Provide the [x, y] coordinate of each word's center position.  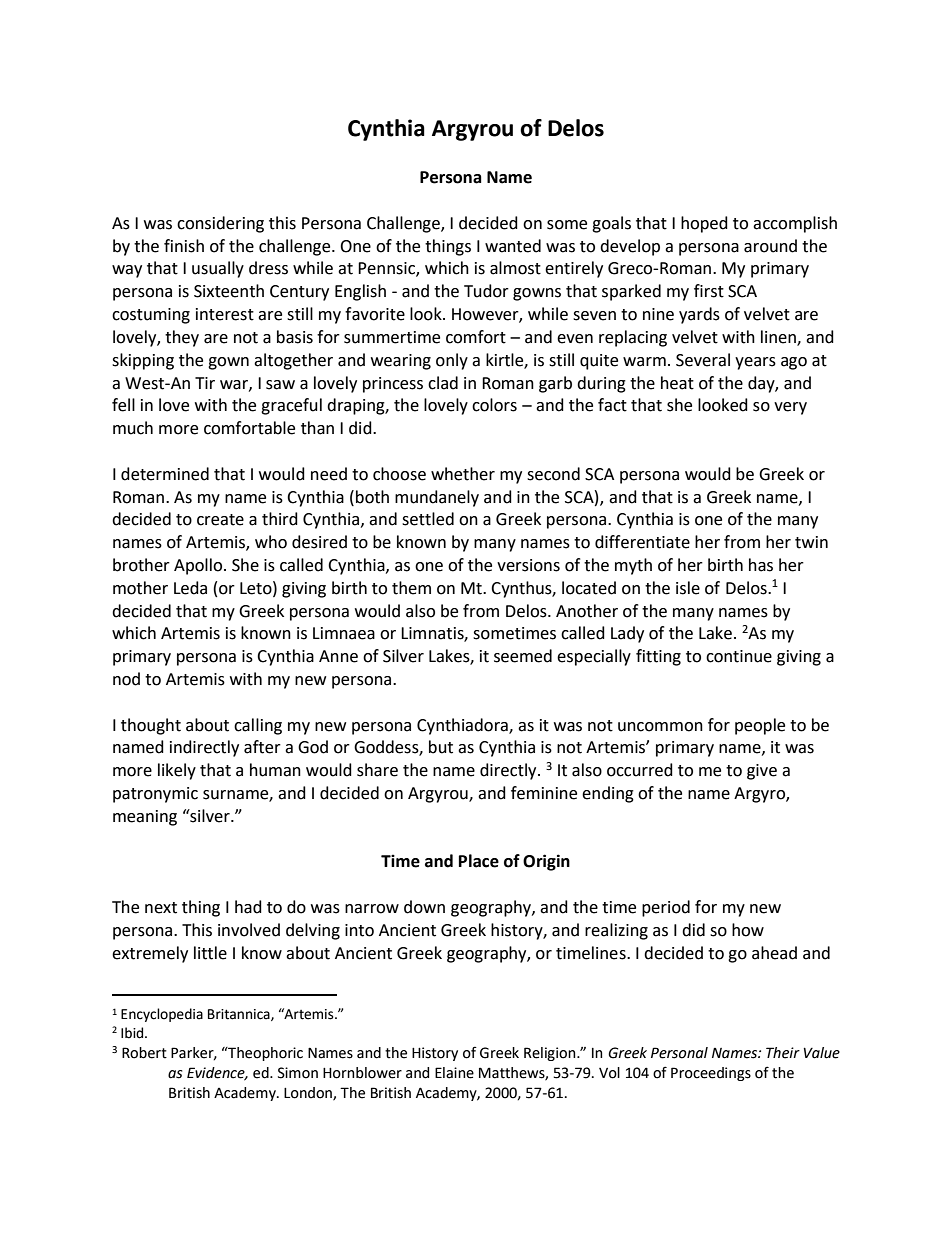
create [220, 520]
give [762, 772]
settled [428, 519]
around [770, 246]
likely [177, 771]
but [441, 747]
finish [184, 246]
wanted [513, 246]
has [761, 565]
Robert [144, 1053]
